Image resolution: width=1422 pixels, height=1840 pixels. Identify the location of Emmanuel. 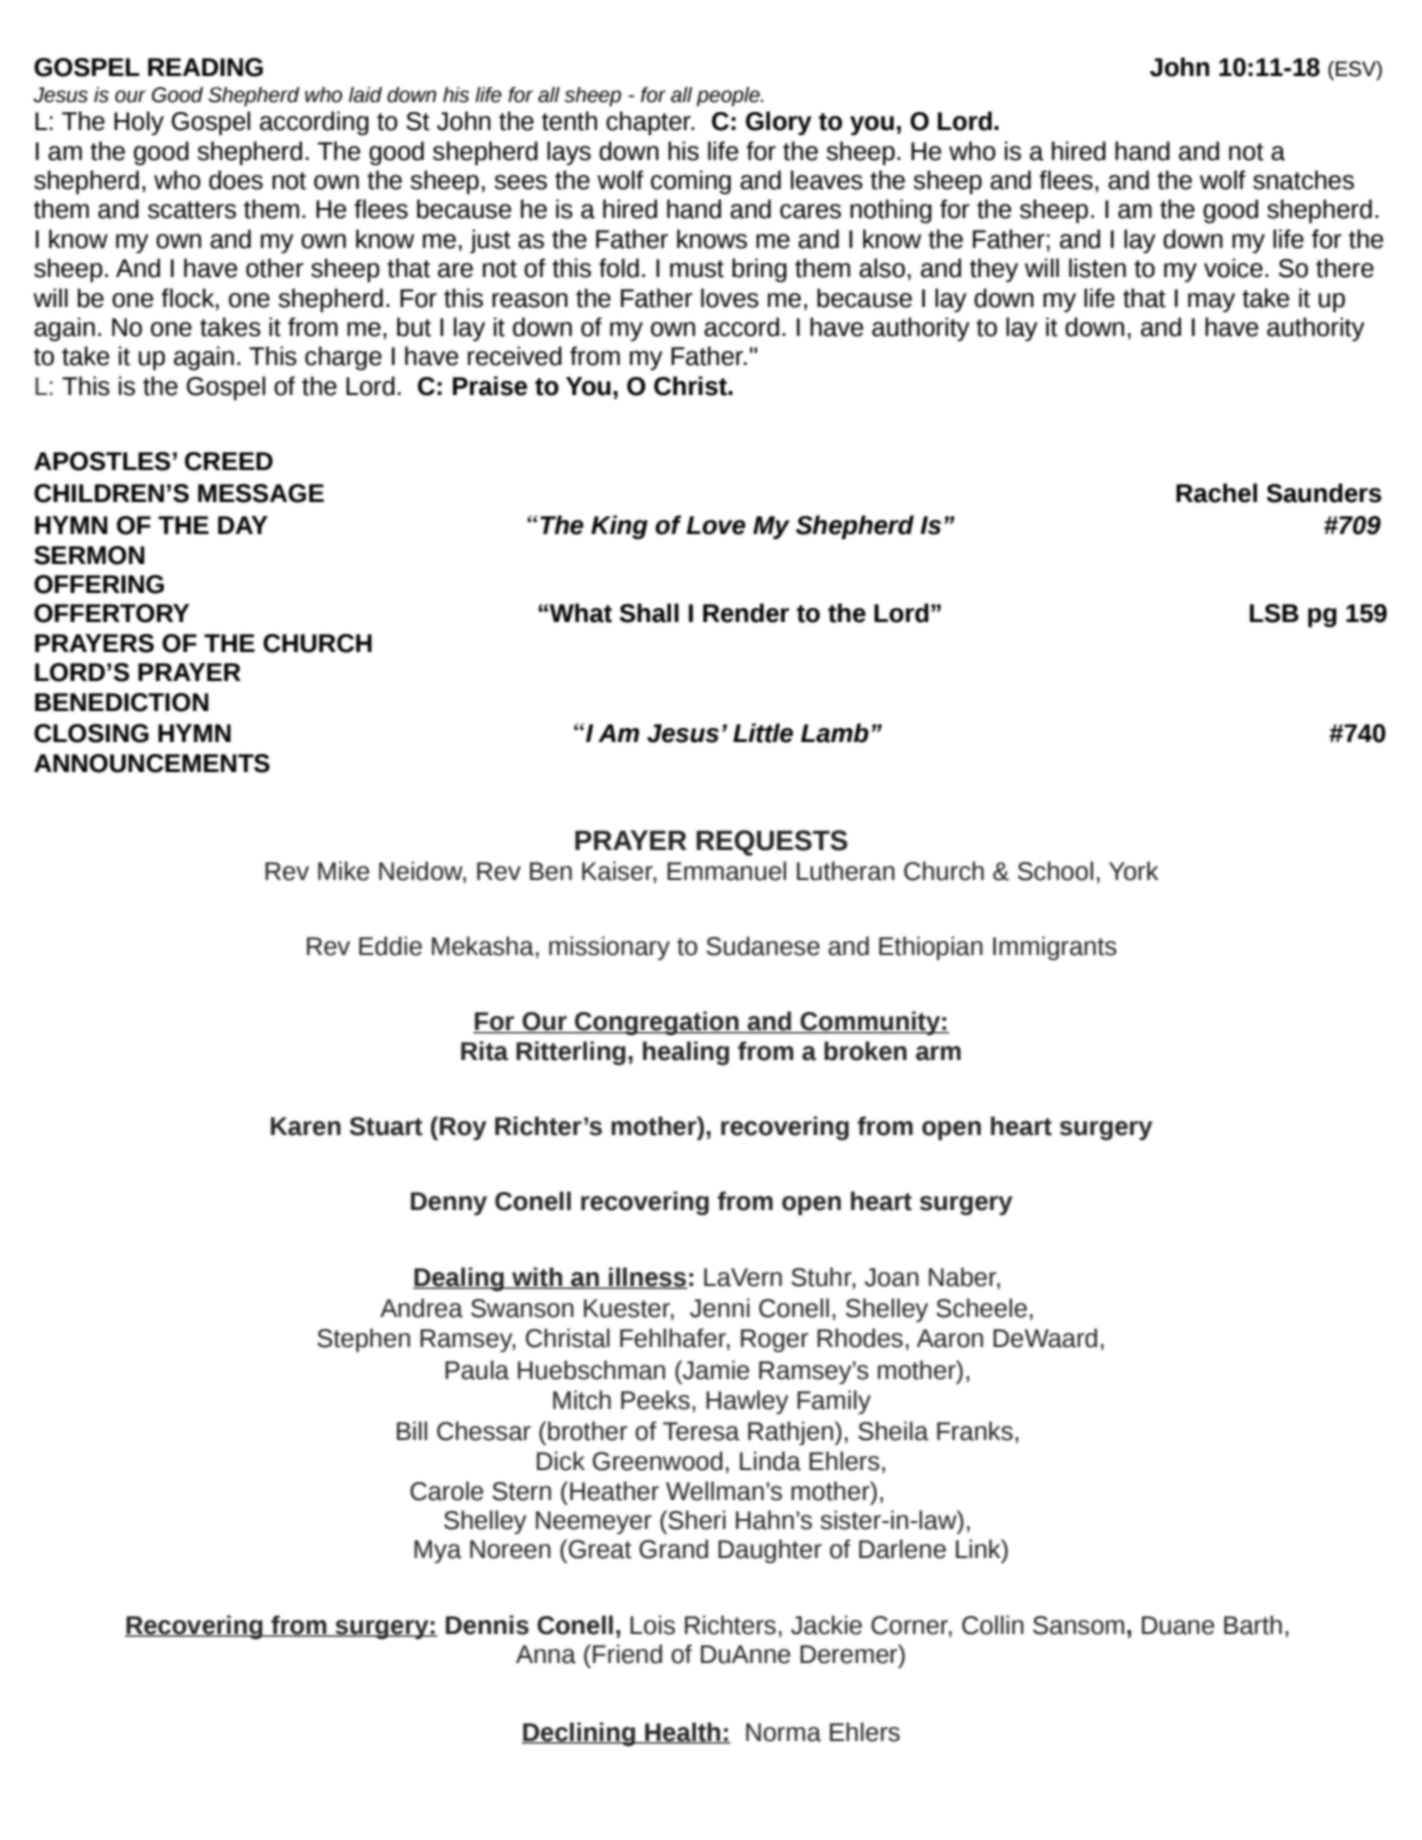
(726, 871).
